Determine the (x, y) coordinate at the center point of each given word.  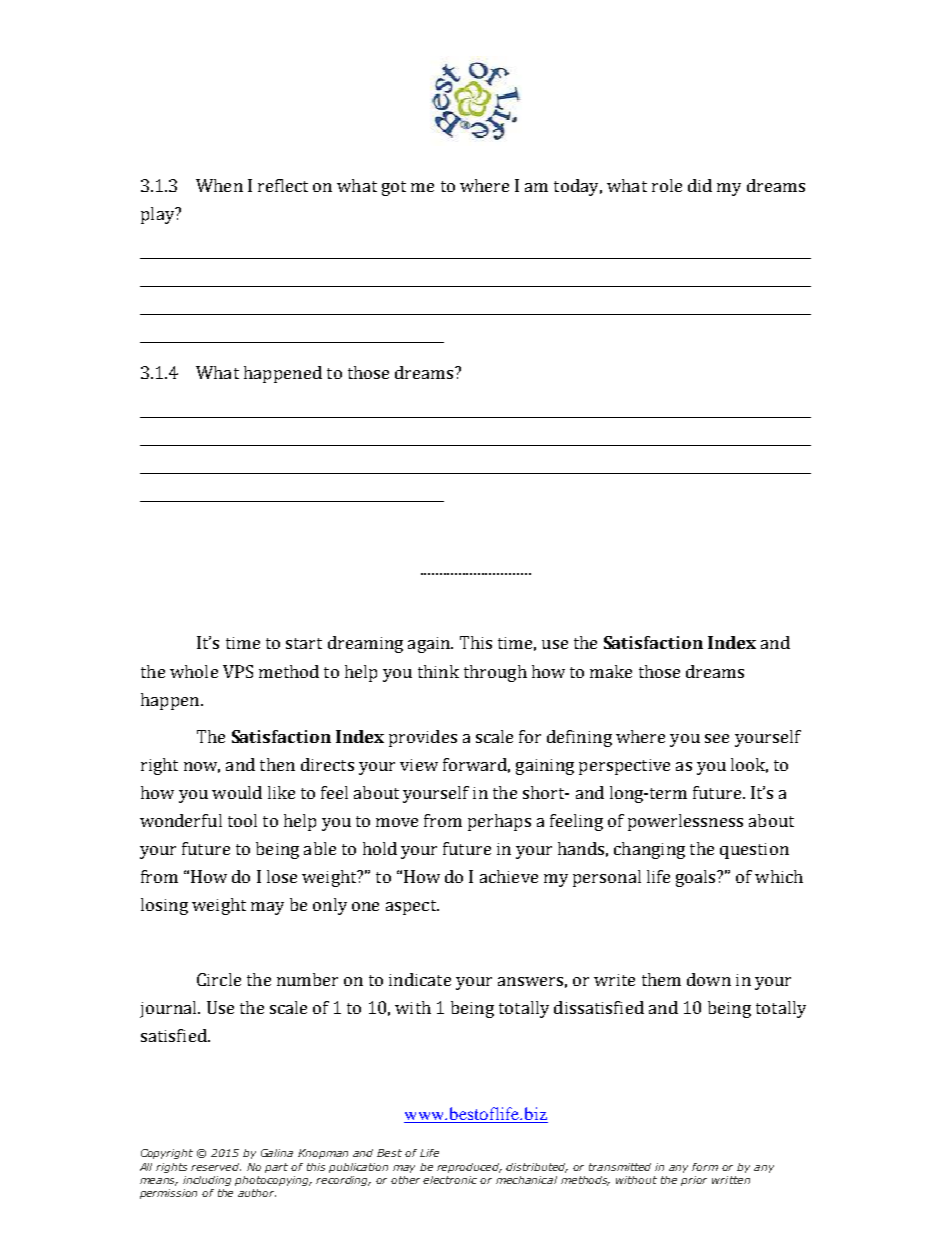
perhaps (499, 822)
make (611, 671)
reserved (216, 1167)
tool (242, 820)
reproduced (469, 1168)
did (700, 185)
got (394, 188)
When (219, 185)
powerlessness (685, 822)
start (304, 643)
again (430, 645)
